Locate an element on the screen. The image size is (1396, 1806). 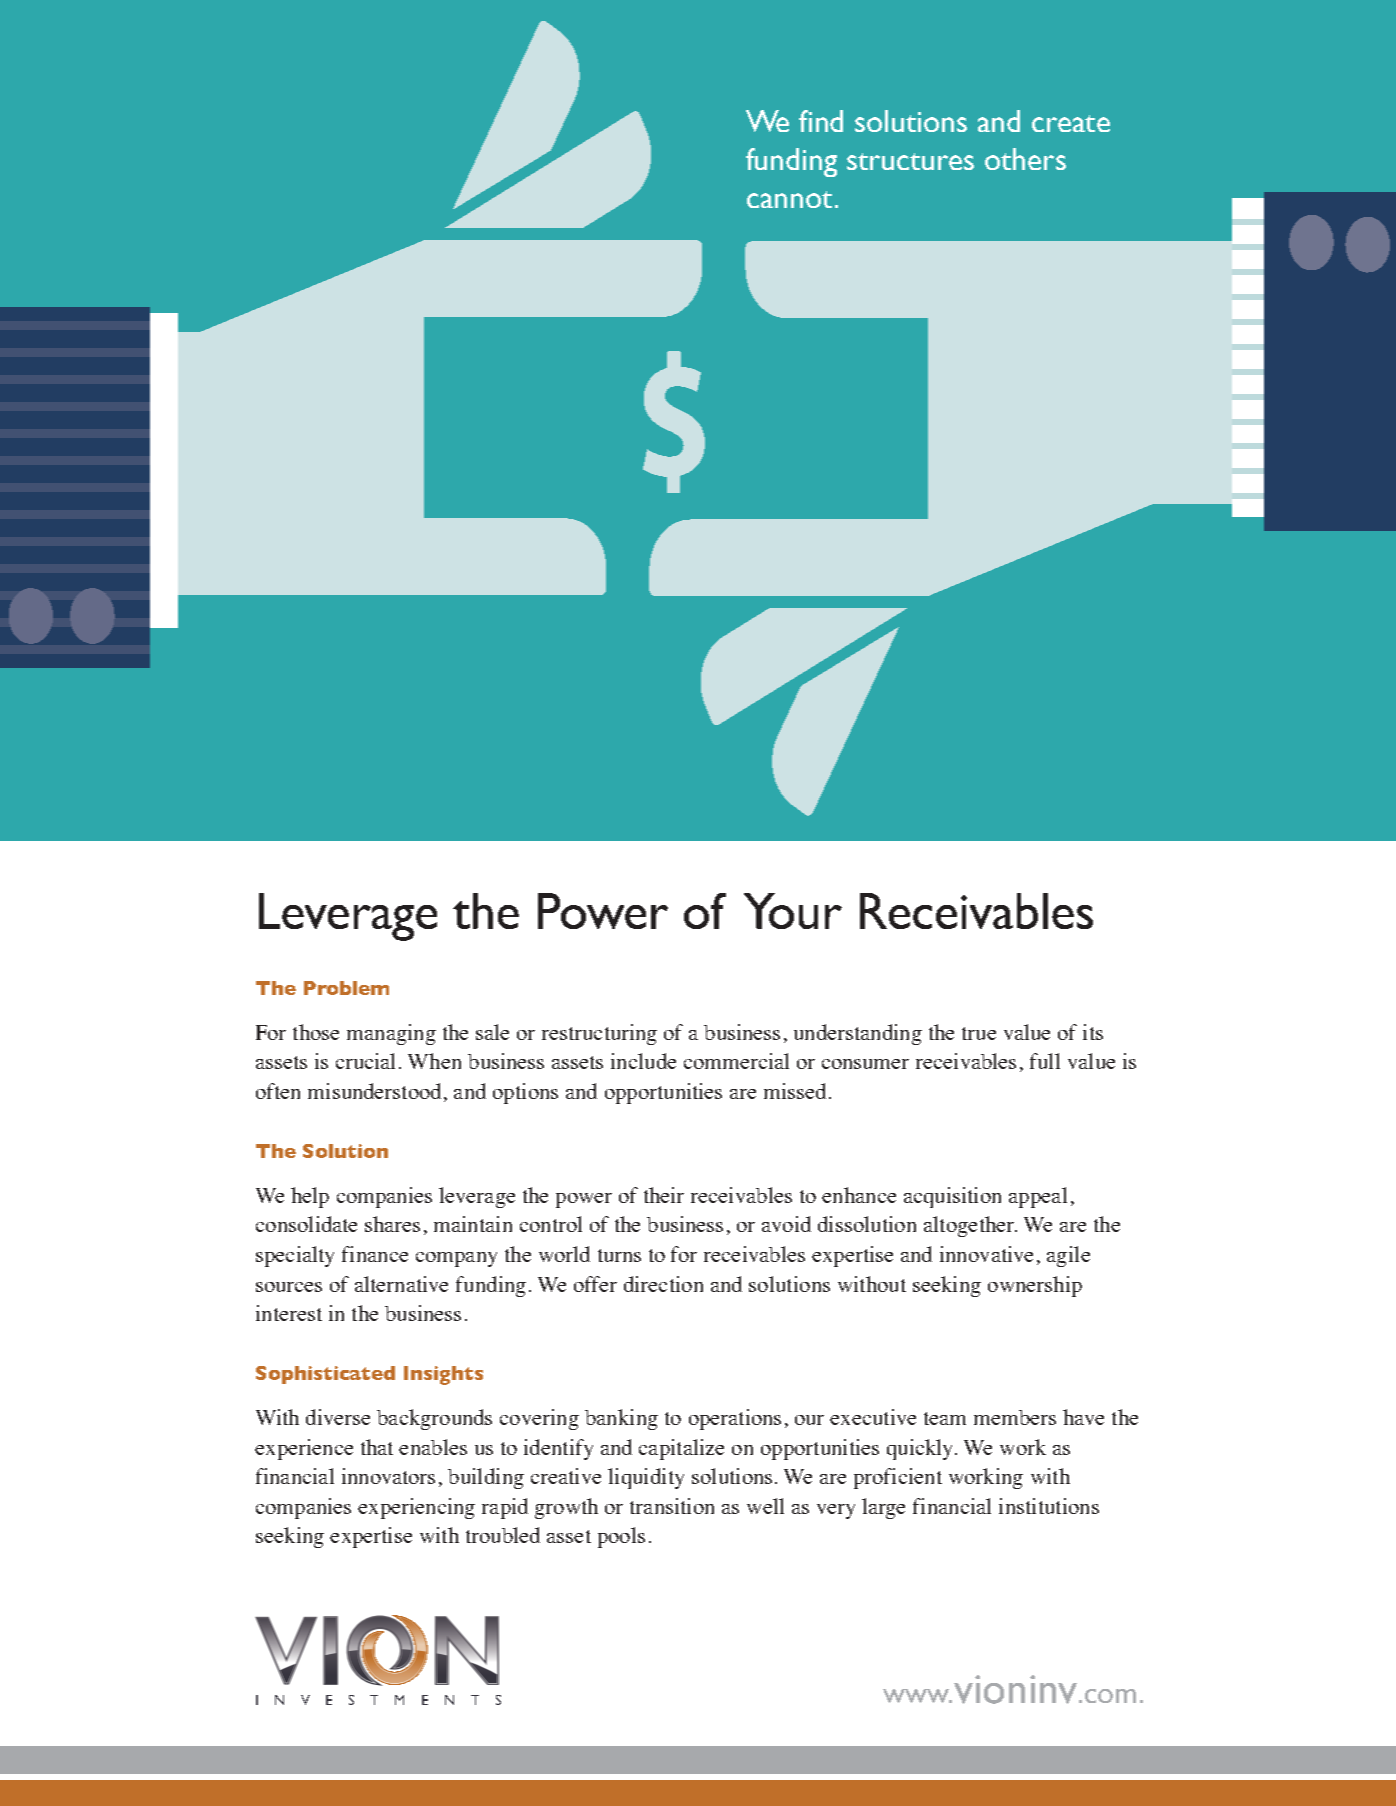
cannot is located at coordinates (789, 199).
